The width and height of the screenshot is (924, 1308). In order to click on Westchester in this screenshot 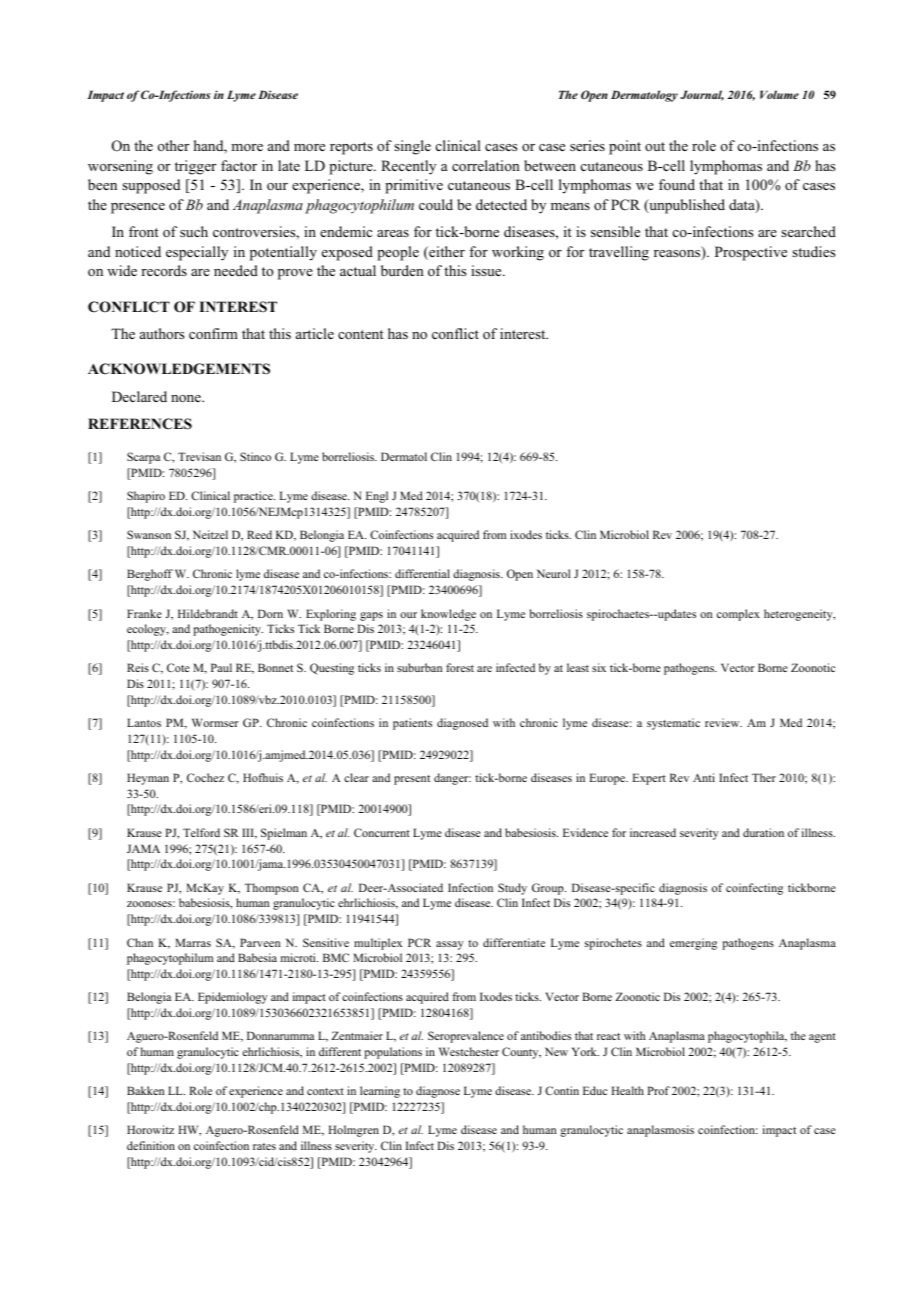, I will do `click(469, 1051)`.
